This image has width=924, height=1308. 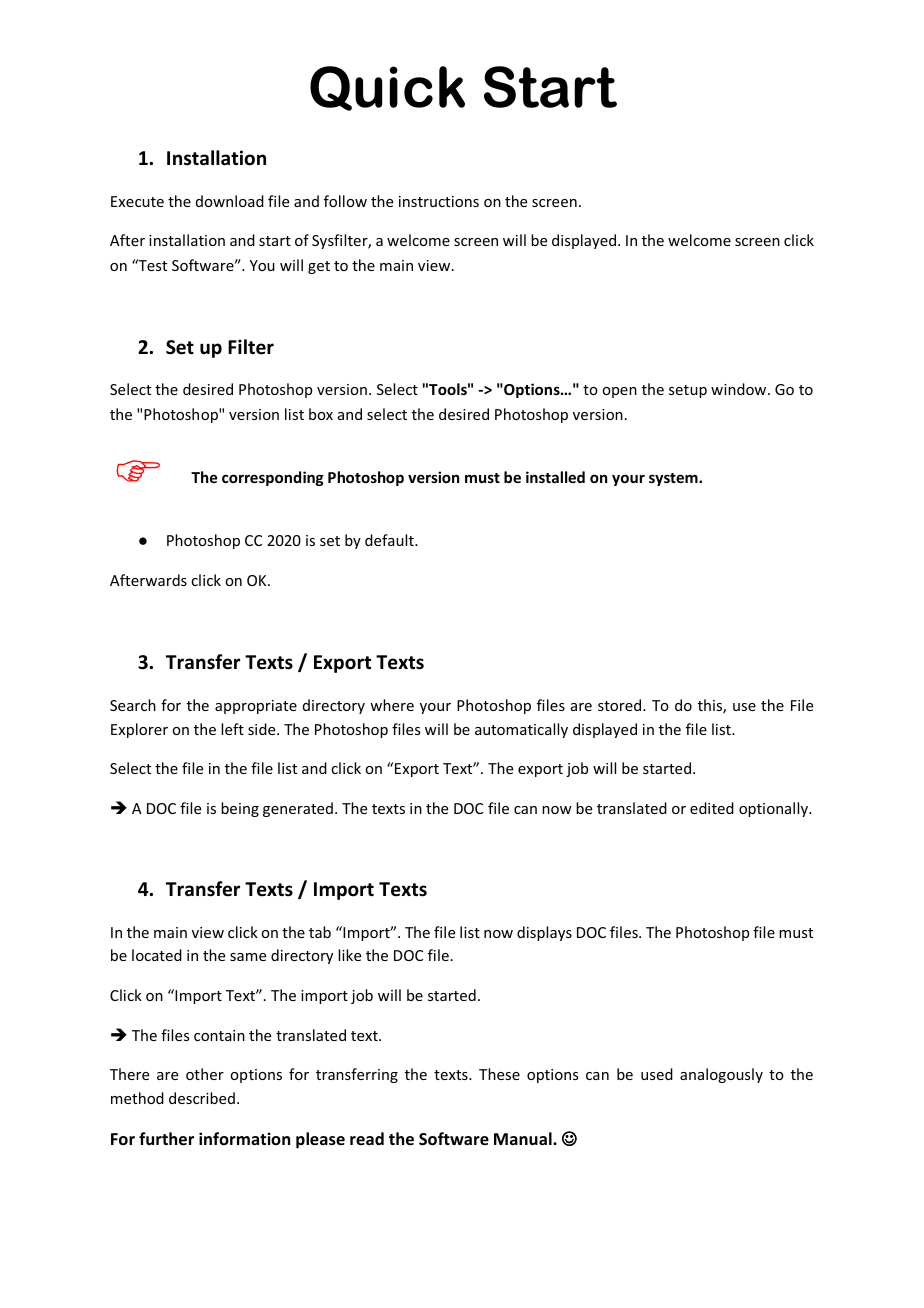 I want to click on described, so click(x=202, y=1098).
